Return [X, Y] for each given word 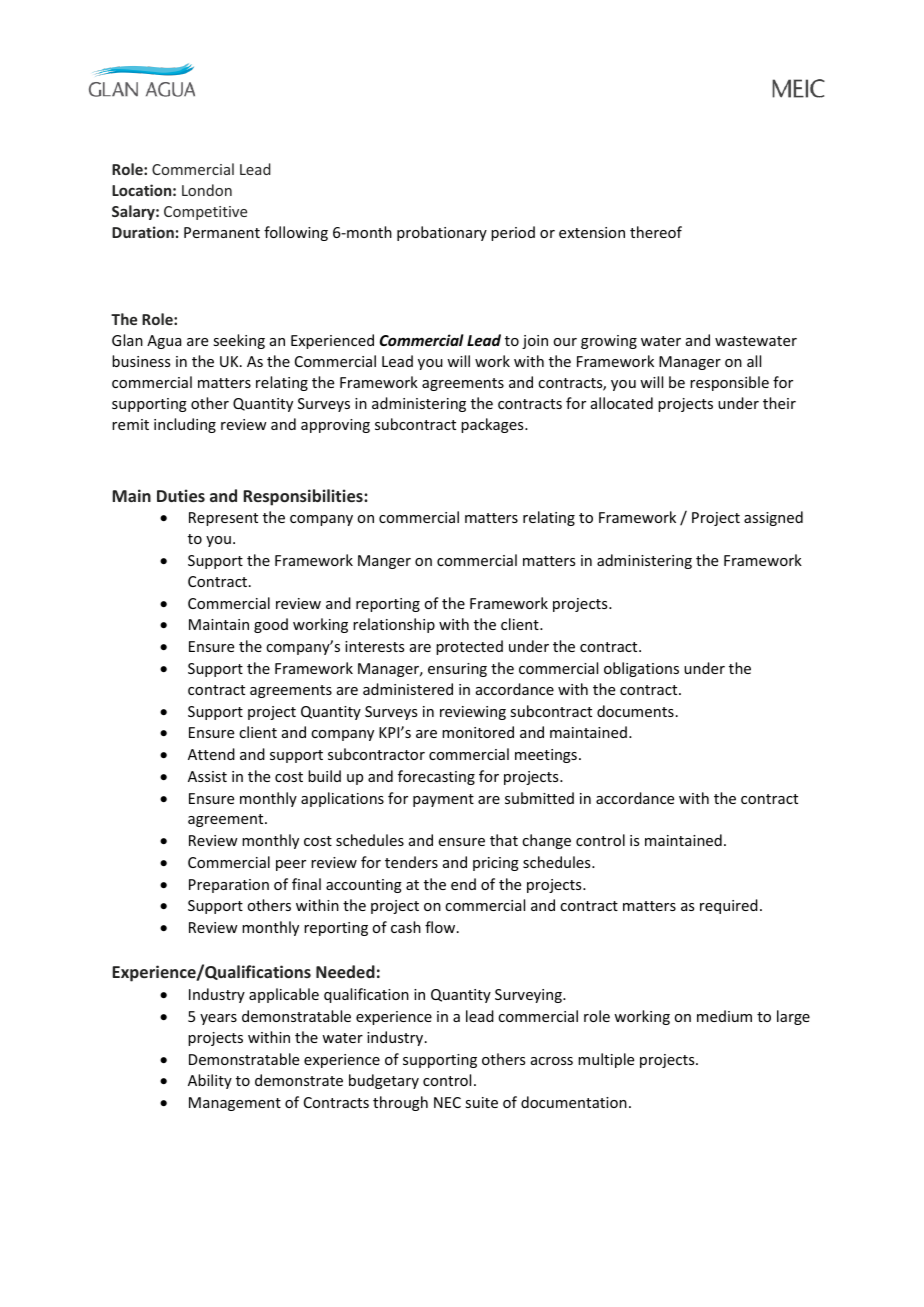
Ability [210, 1081]
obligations [641, 669]
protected [469, 647]
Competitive [205, 213]
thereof [656, 232]
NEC [447, 1102]
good [271, 625]
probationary [442, 233]
